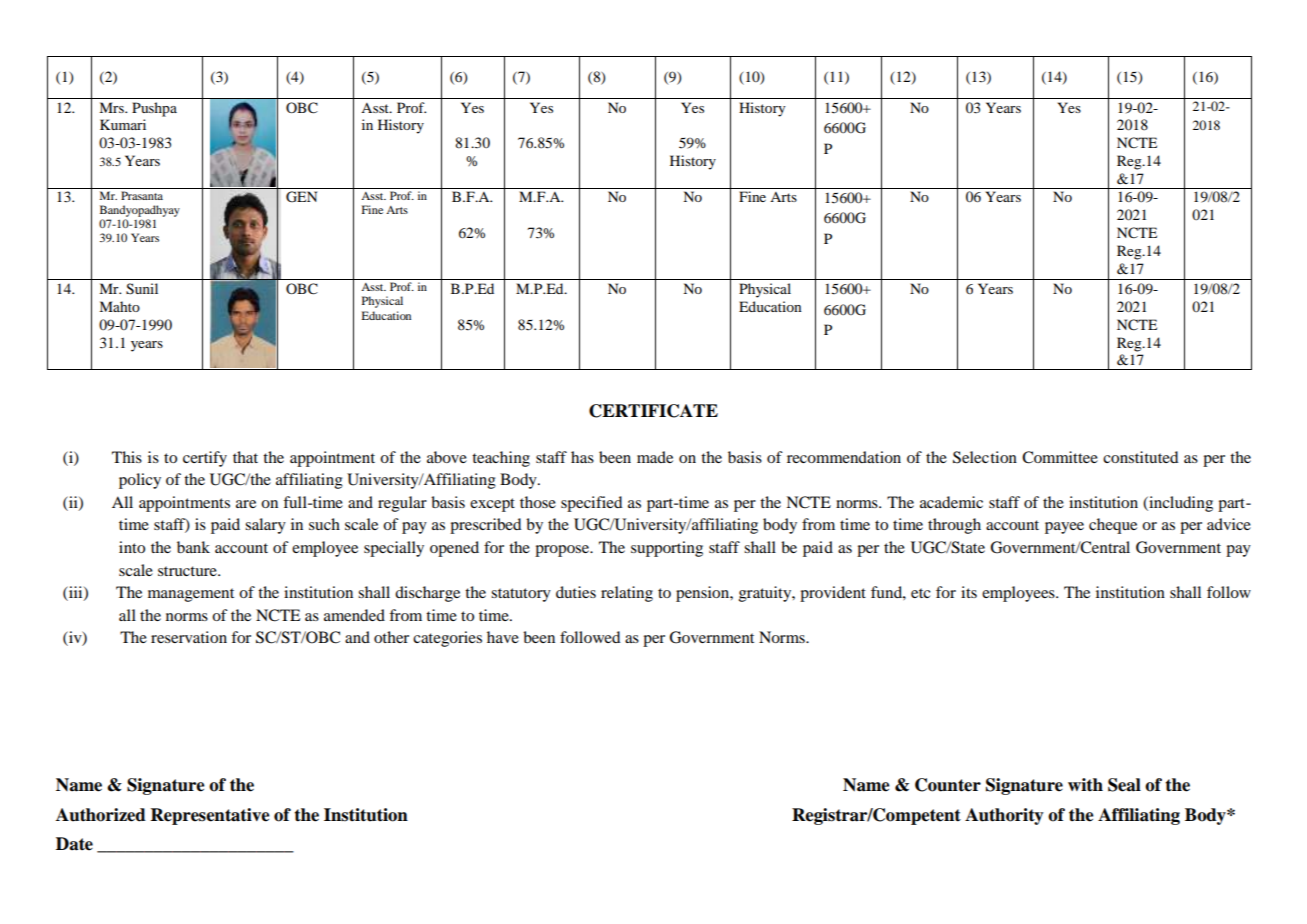  Describe the element at coordinates (1060, 457) in the document. I see `Committee` at that location.
